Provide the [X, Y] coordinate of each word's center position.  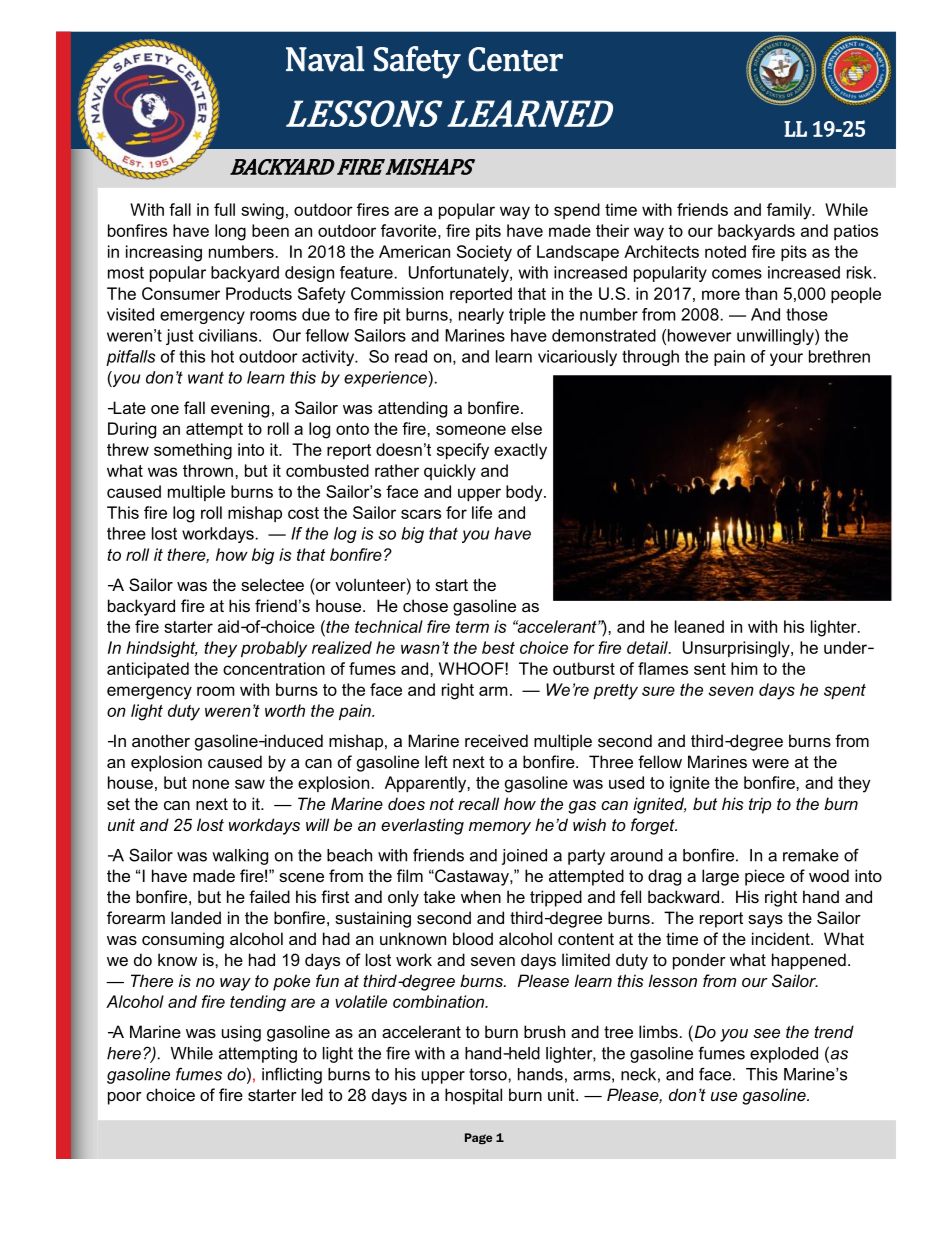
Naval [325, 59]
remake [811, 855]
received [496, 740]
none [211, 784]
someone [471, 430]
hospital [473, 1096]
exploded [784, 1055]
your [786, 359]
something [193, 451]
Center [515, 59]
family [790, 211]
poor [125, 1098]
